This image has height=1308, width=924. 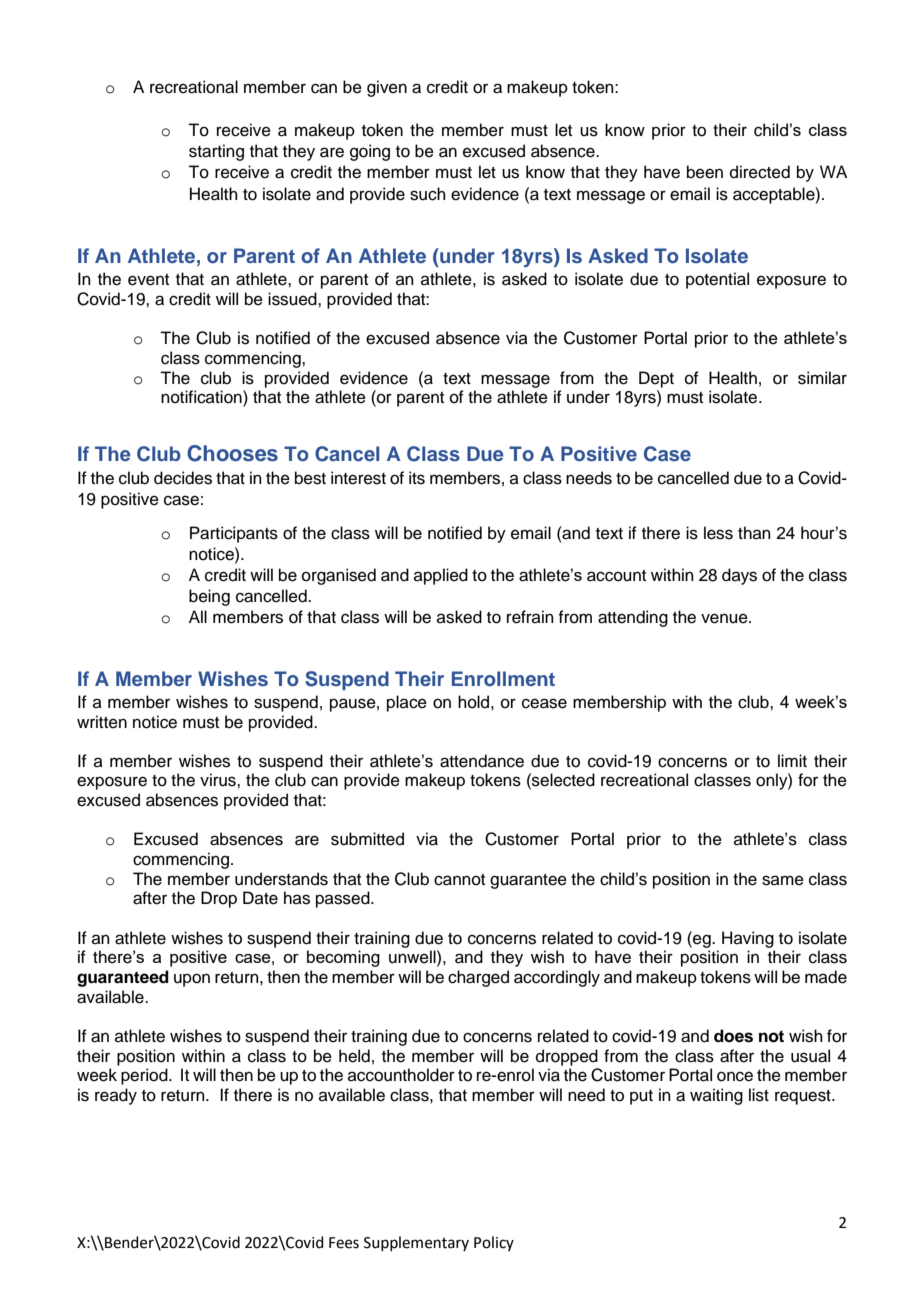 I want to click on given, so click(x=387, y=88).
